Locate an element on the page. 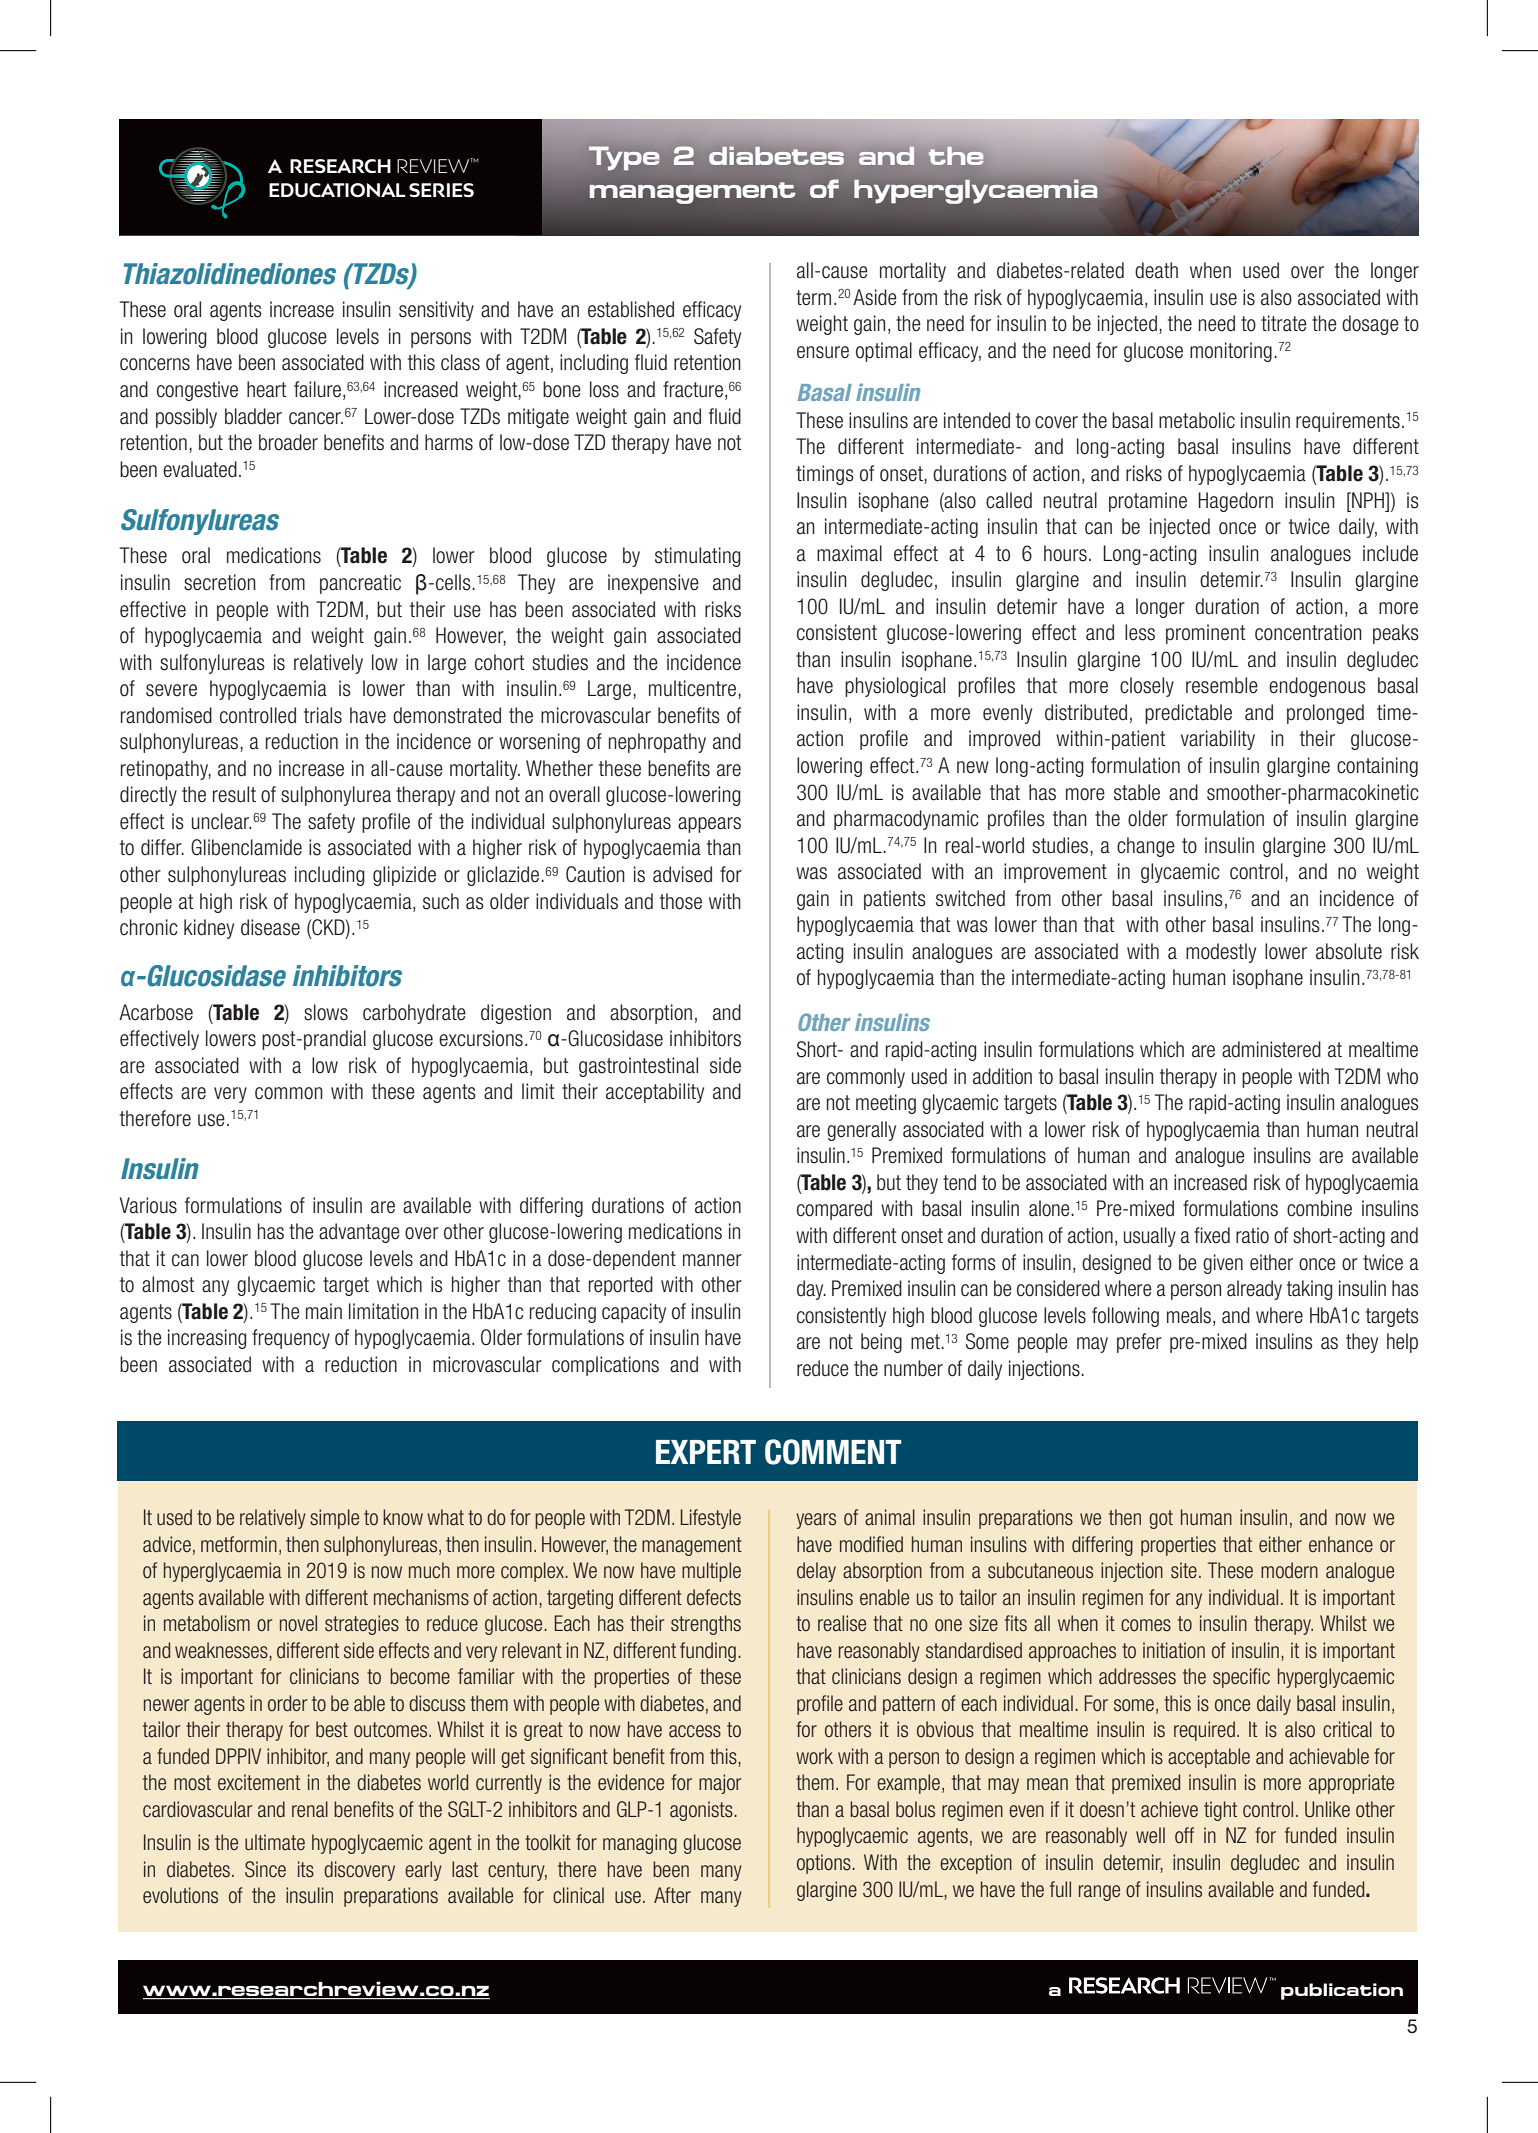 This page has width=1538, height=2133. meals is located at coordinates (1190, 1316).
